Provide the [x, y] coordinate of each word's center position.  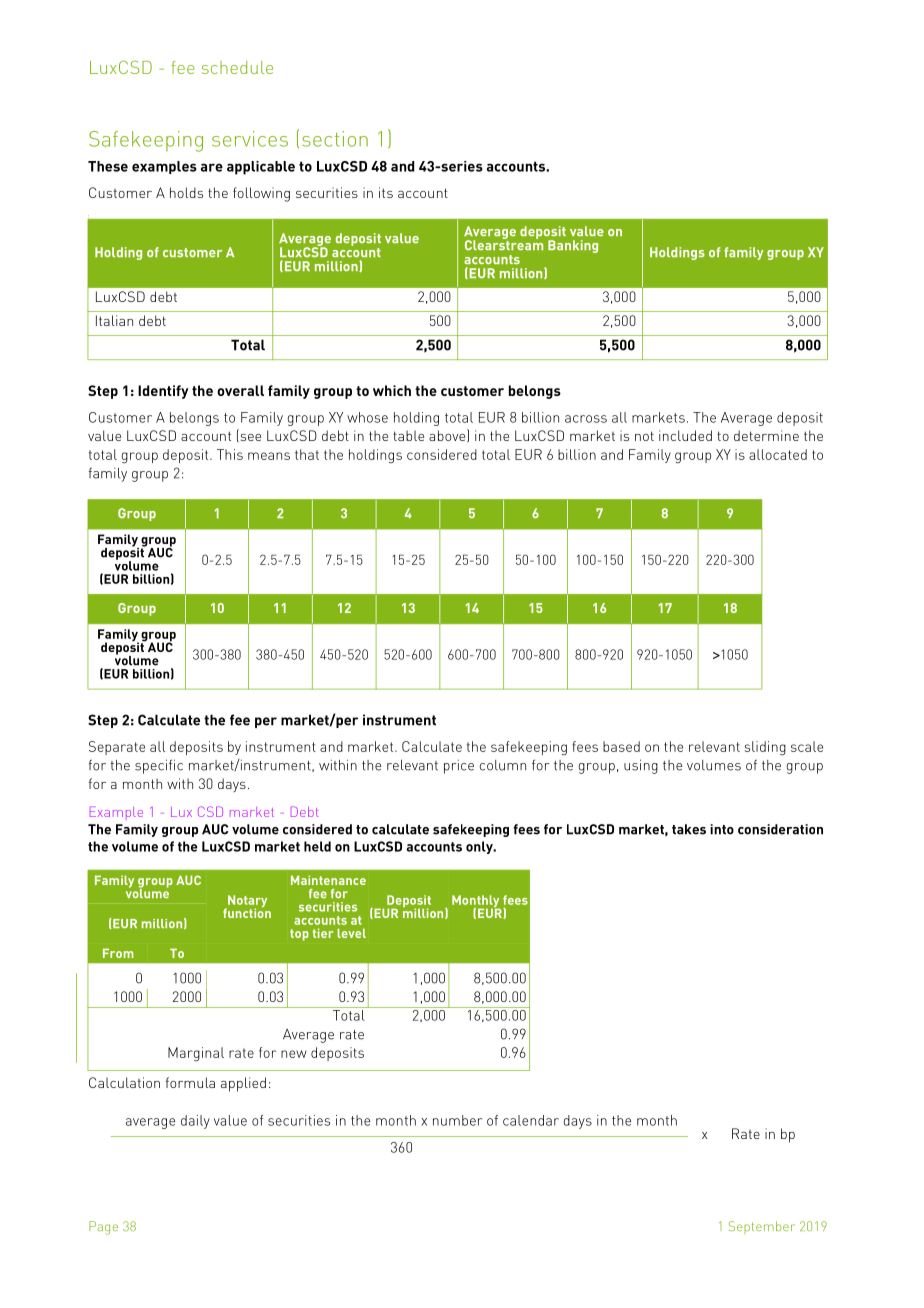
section [335, 139]
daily [195, 1122]
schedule [237, 67]
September [762, 1227]
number [457, 1120]
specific [159, 766]
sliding [765, 748]
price [459, 767]
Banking [573, 246]
